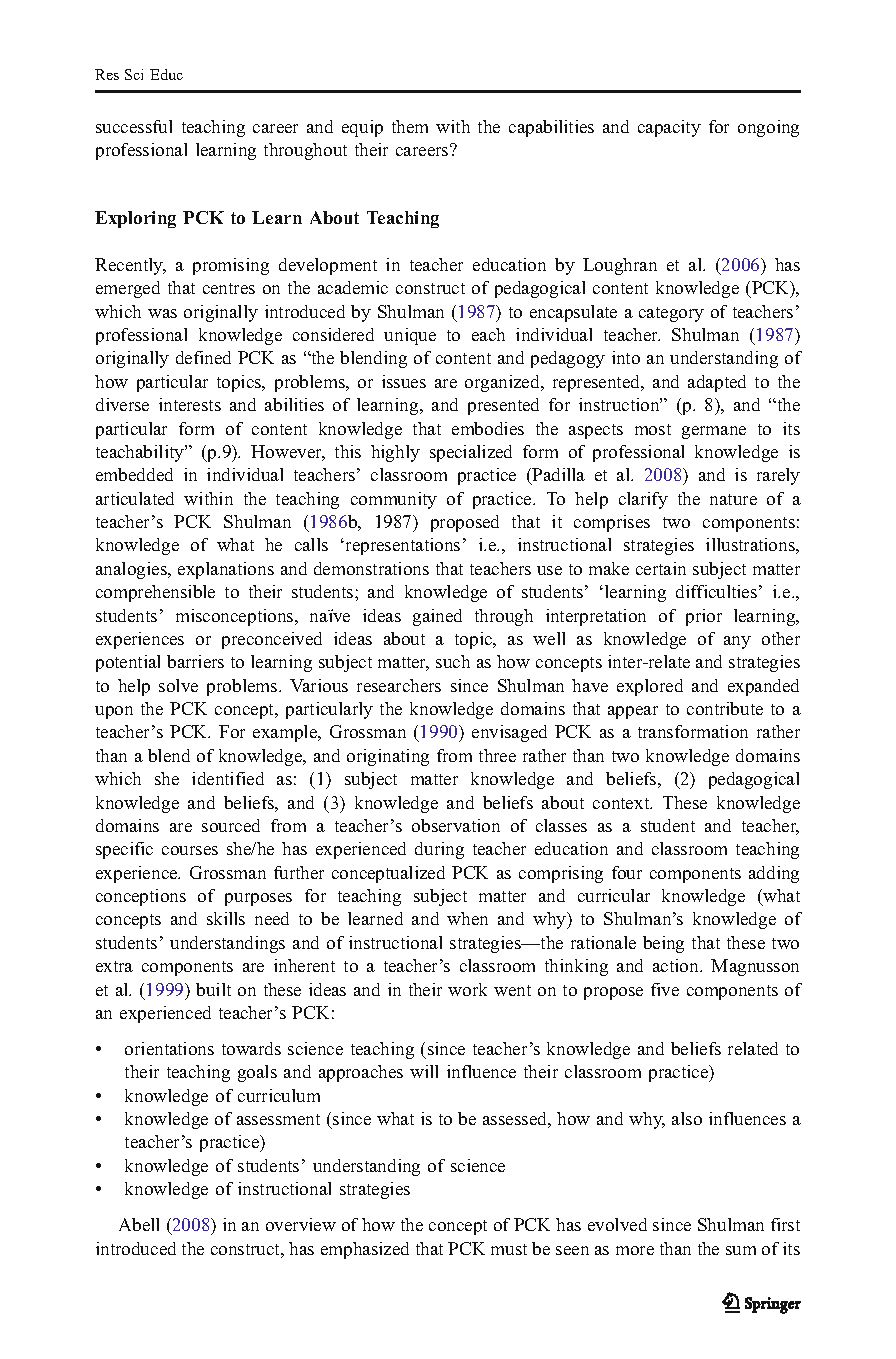  Describe the element at coordinates (669, 128) in the document. I see `capacity` at that location.
